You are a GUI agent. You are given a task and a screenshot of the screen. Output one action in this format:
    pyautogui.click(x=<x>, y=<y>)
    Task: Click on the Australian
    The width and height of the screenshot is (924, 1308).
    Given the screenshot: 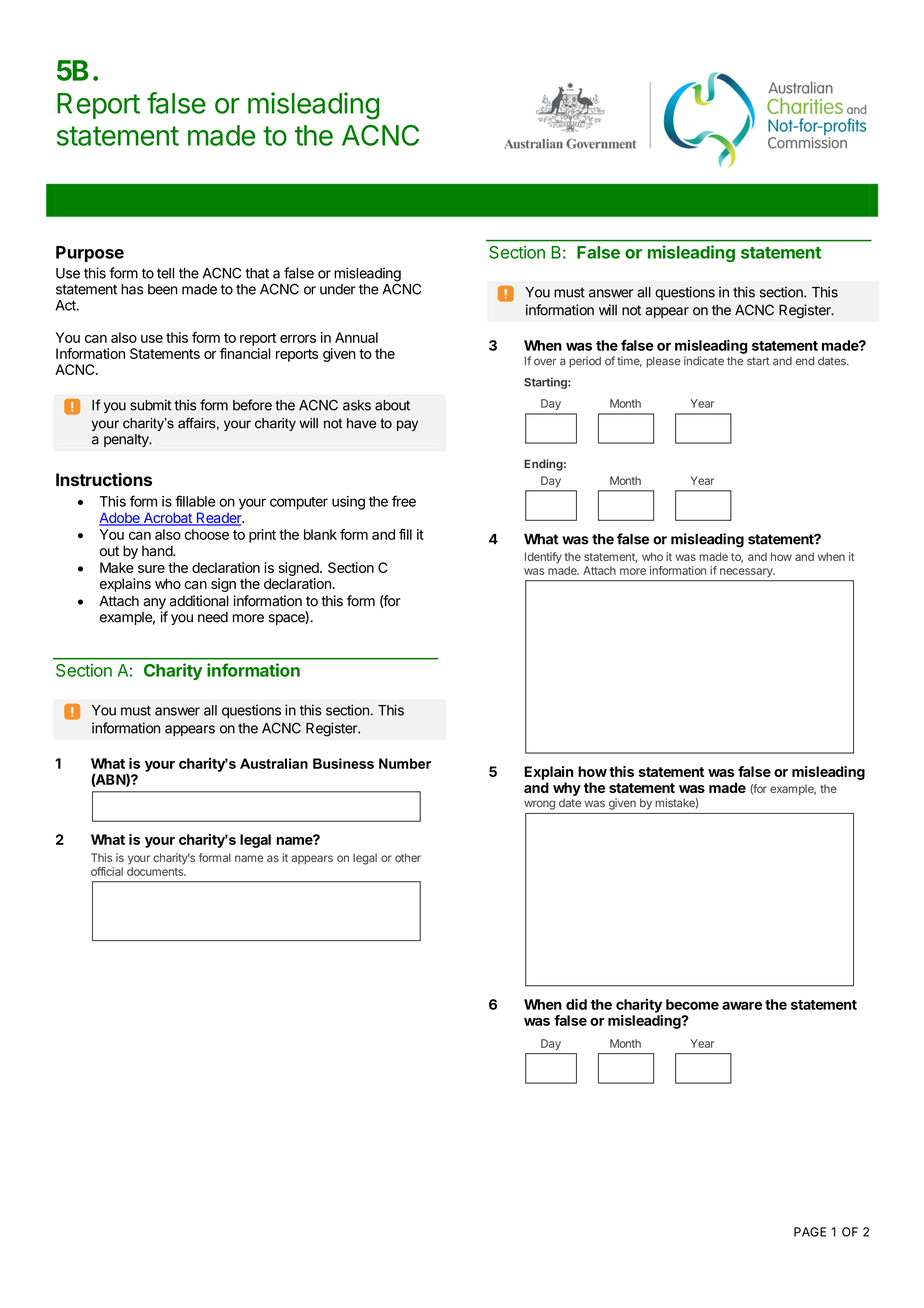 What is the action you would take?
    pyautogui.click(x=274, y=763)
